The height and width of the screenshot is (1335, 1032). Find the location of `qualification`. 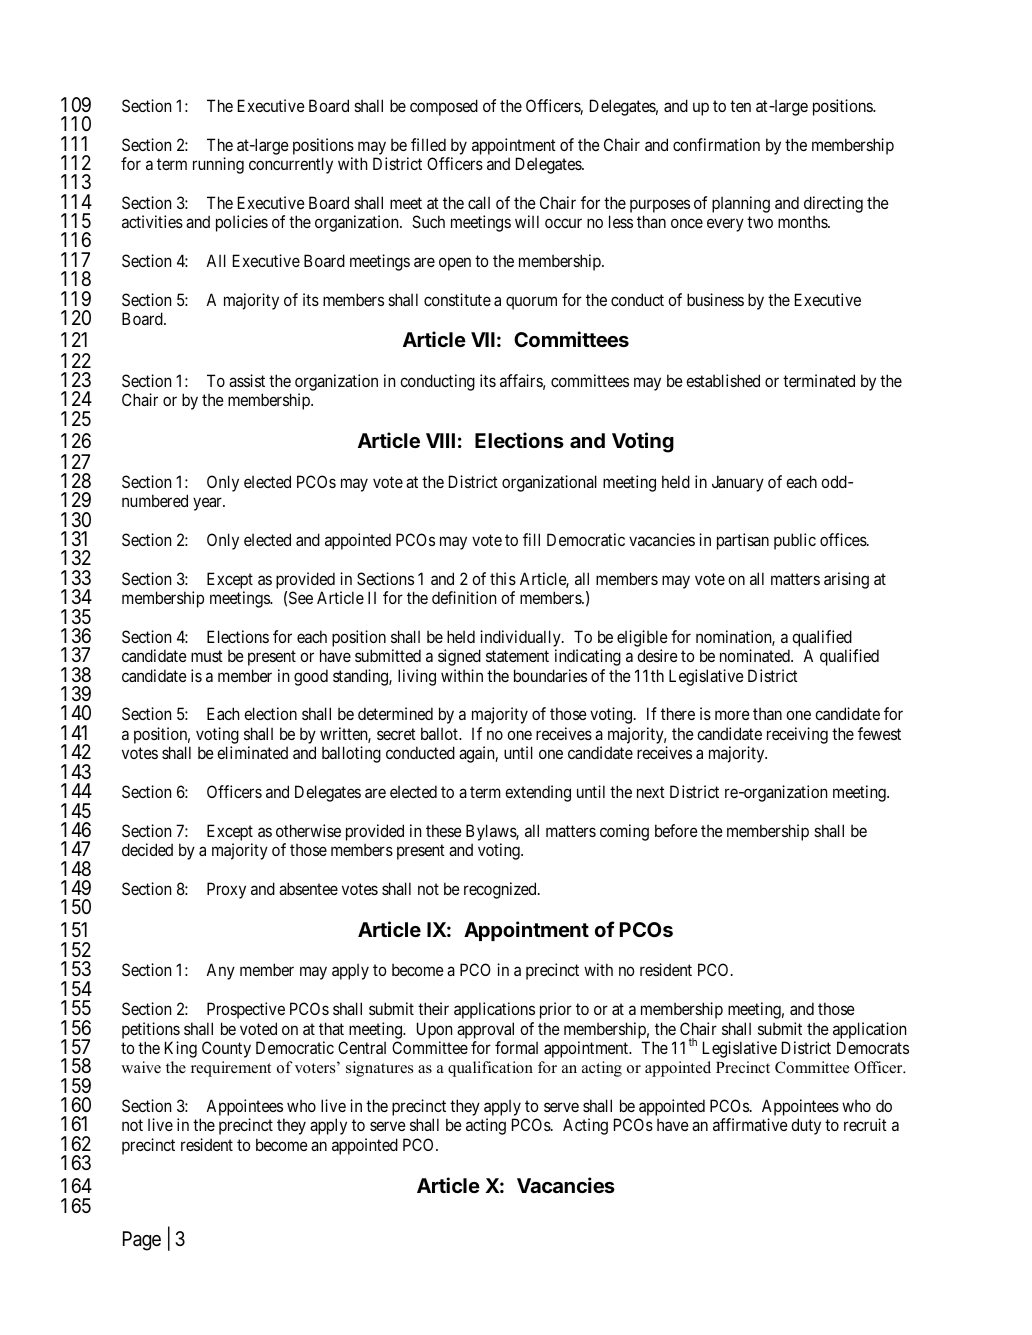

qualification is located at coordinates (490, 1069).
